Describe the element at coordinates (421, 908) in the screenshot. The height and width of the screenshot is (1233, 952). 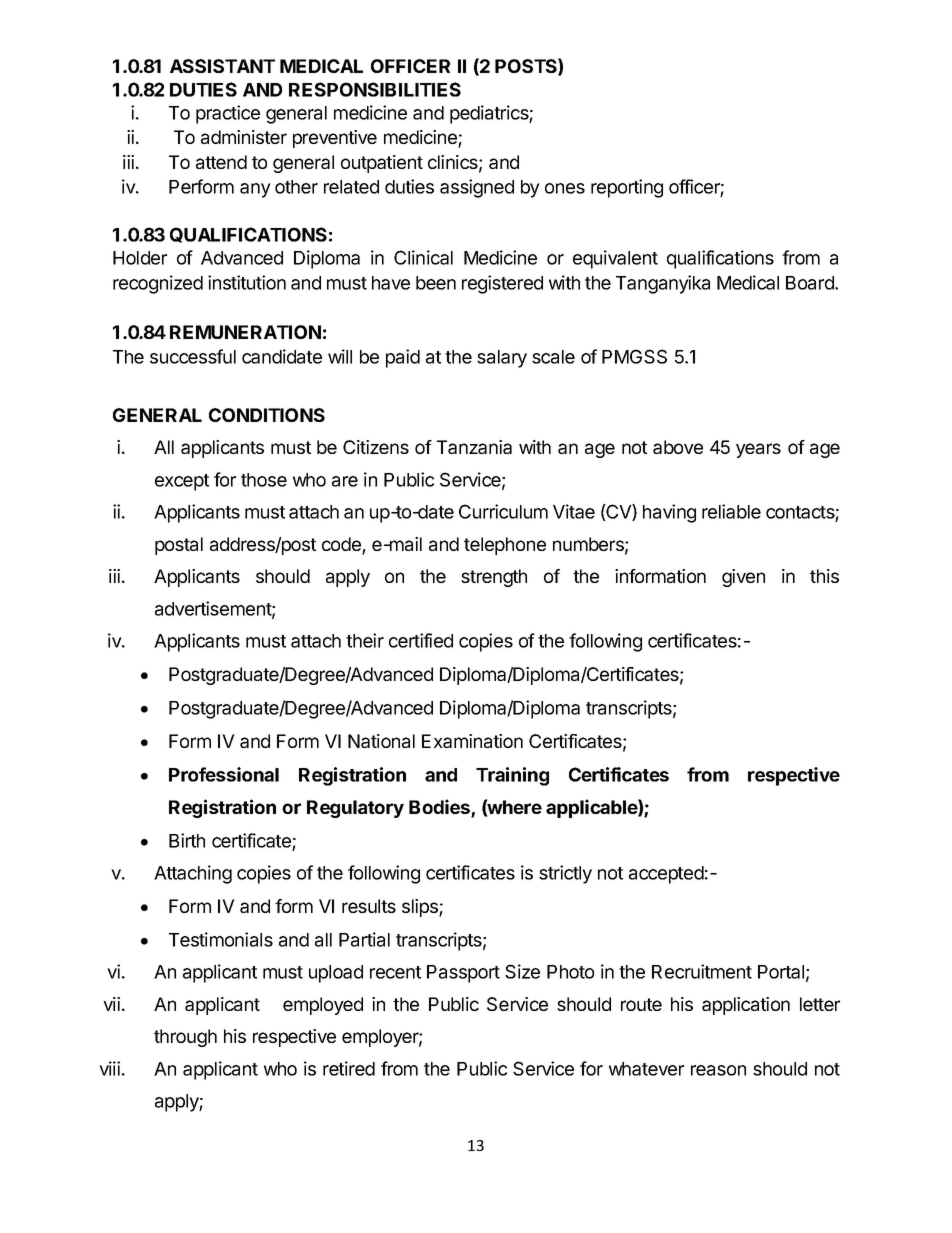
I see `slips` at that location.
